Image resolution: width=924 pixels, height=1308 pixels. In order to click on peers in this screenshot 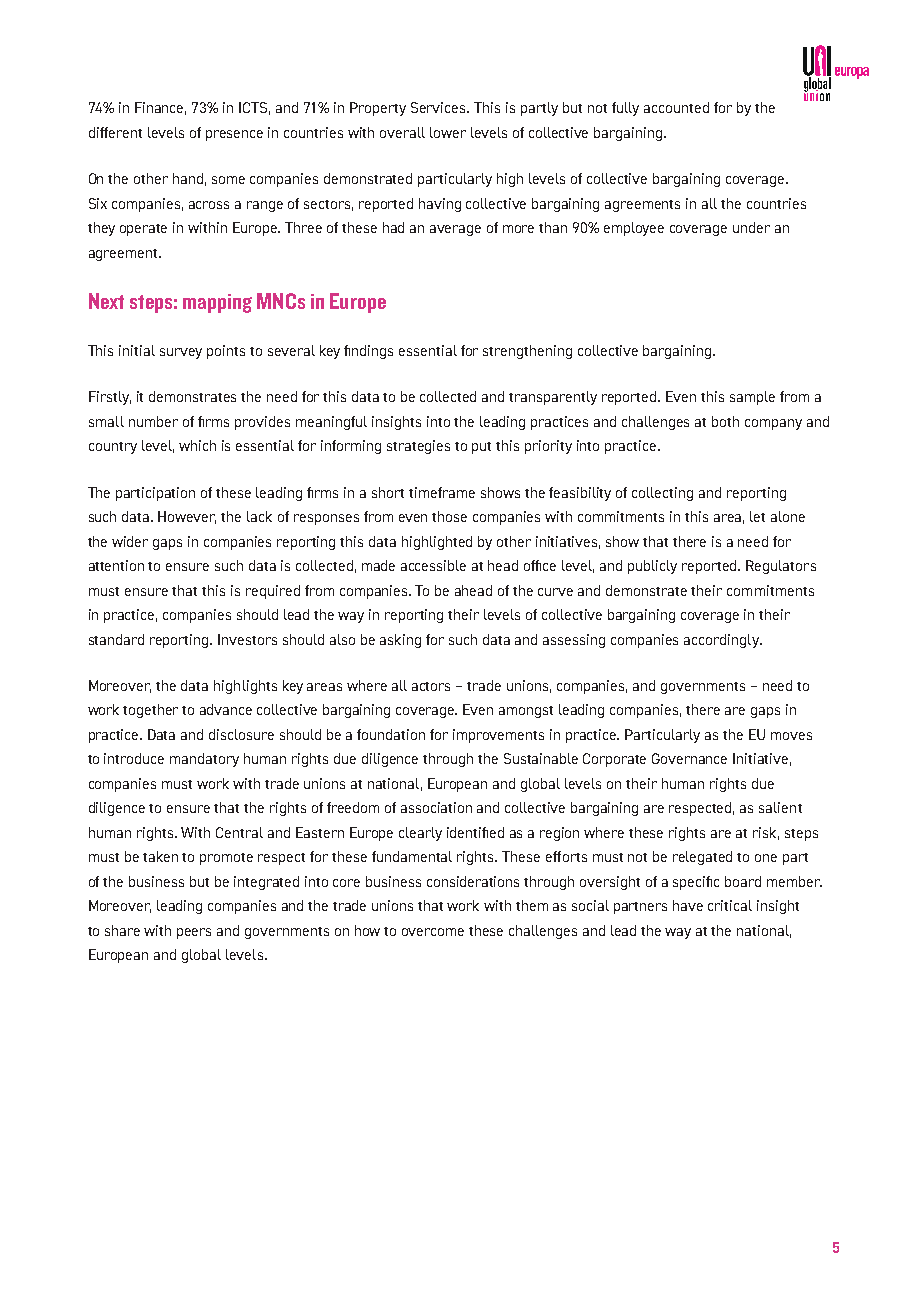, I will do `click(194, 933)`.
